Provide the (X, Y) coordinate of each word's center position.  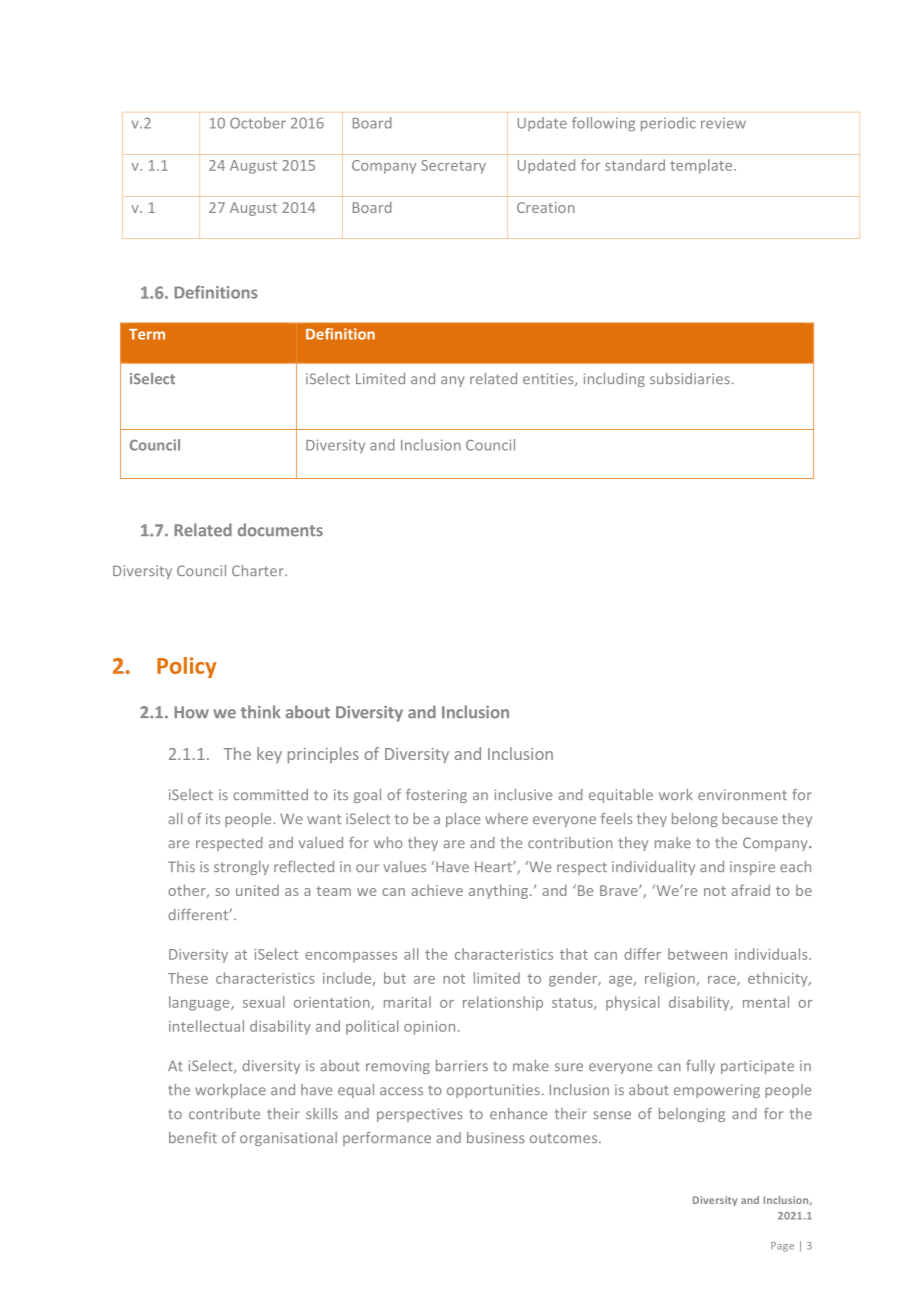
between (697, 954)
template (702, 166)
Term (147, 334)
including (614, 380)
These (188, 978)
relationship (503, 1003)
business (495, 1137)
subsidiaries (690, 378)
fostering (436, 796)
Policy (186, 667)
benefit (193, 1137)
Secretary (453, 167)
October (258, 123)
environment (742, 794)
